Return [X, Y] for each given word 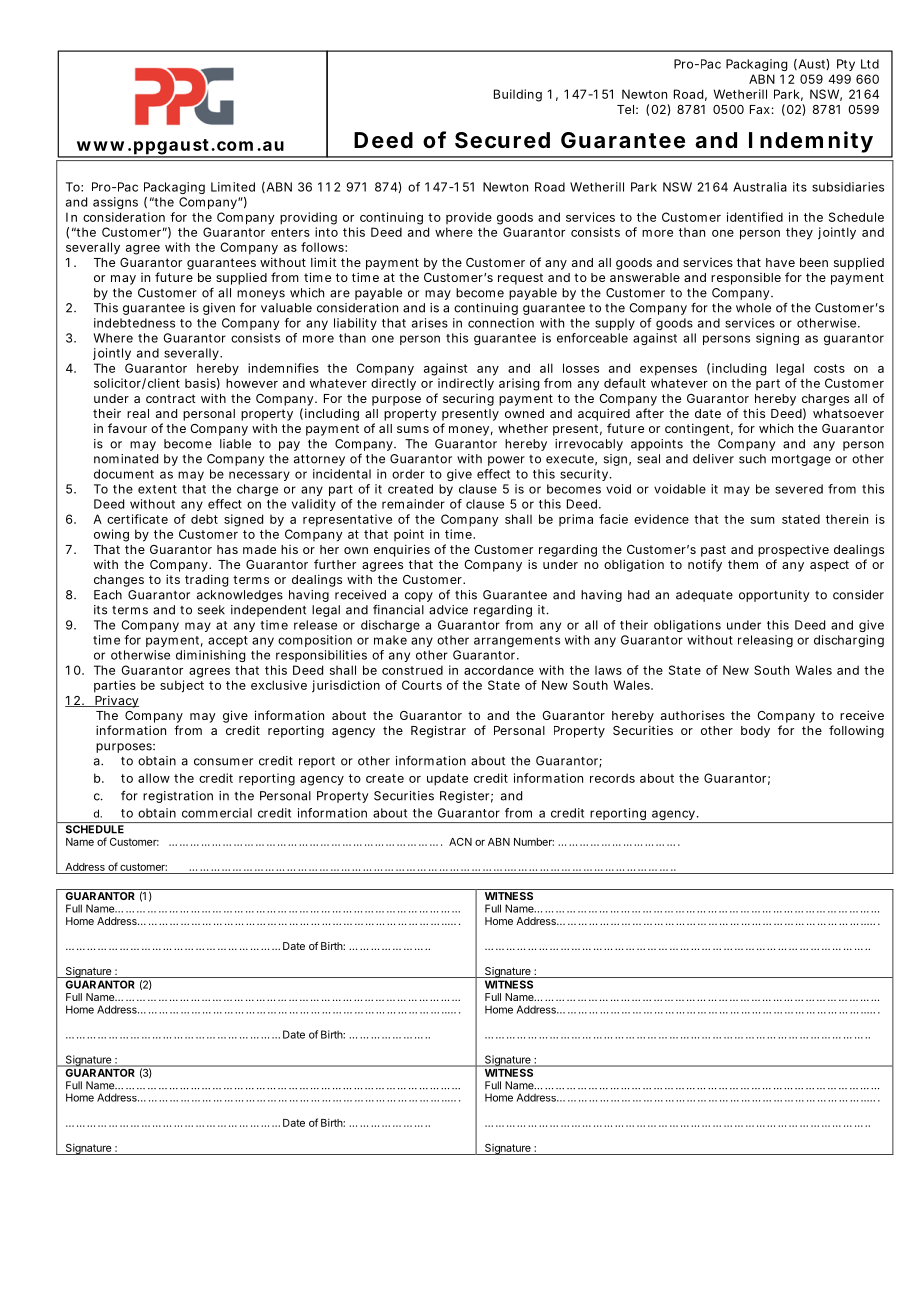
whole [753, 308]
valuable [286, 308]
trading [206, 580]
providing [308, 218]
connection [501, 323]
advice [448, 610]
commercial [217, 813]
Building [518, 95]
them [743, 564]
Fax [760, 109]
